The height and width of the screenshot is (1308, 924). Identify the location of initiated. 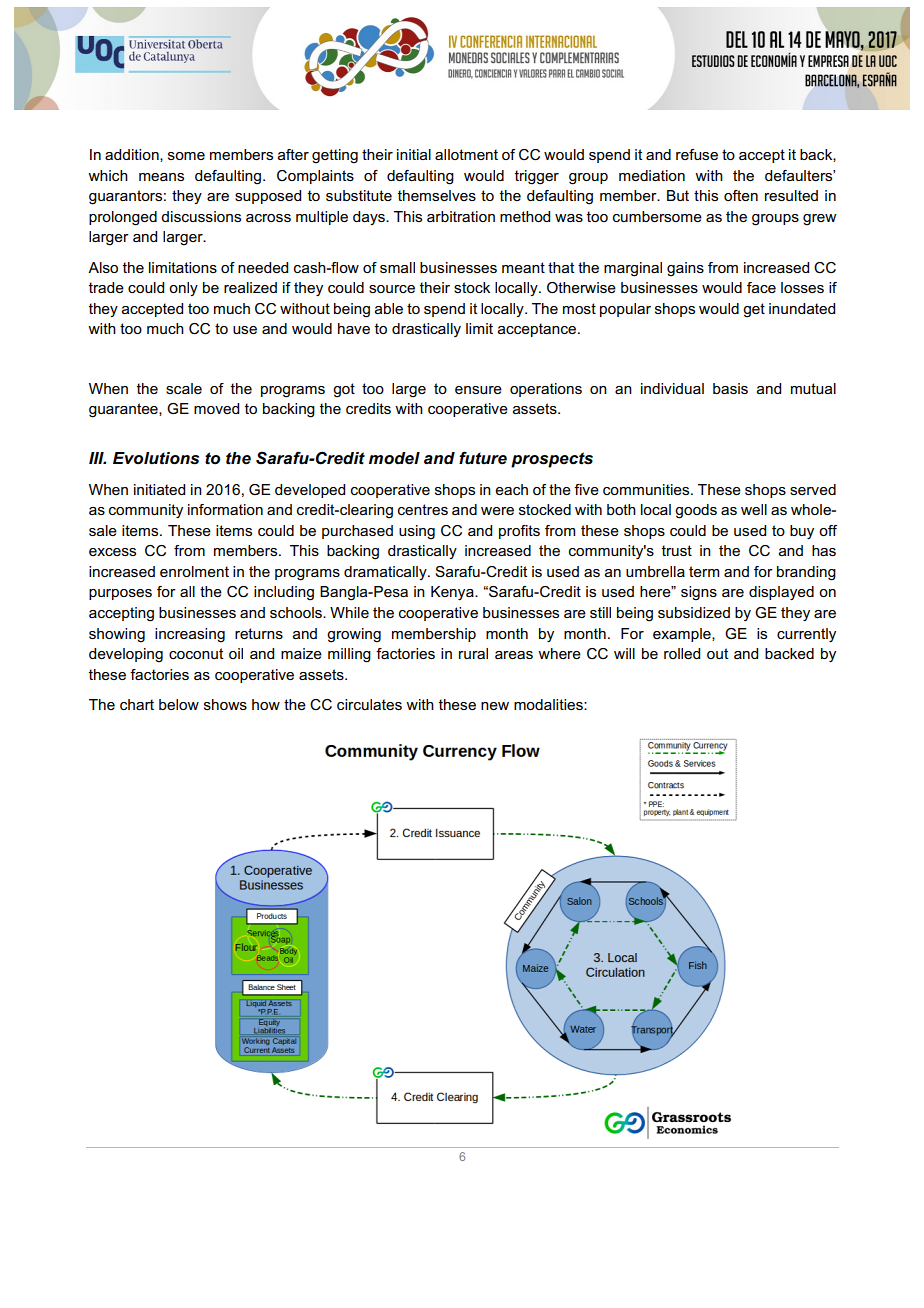
(159, 489).
